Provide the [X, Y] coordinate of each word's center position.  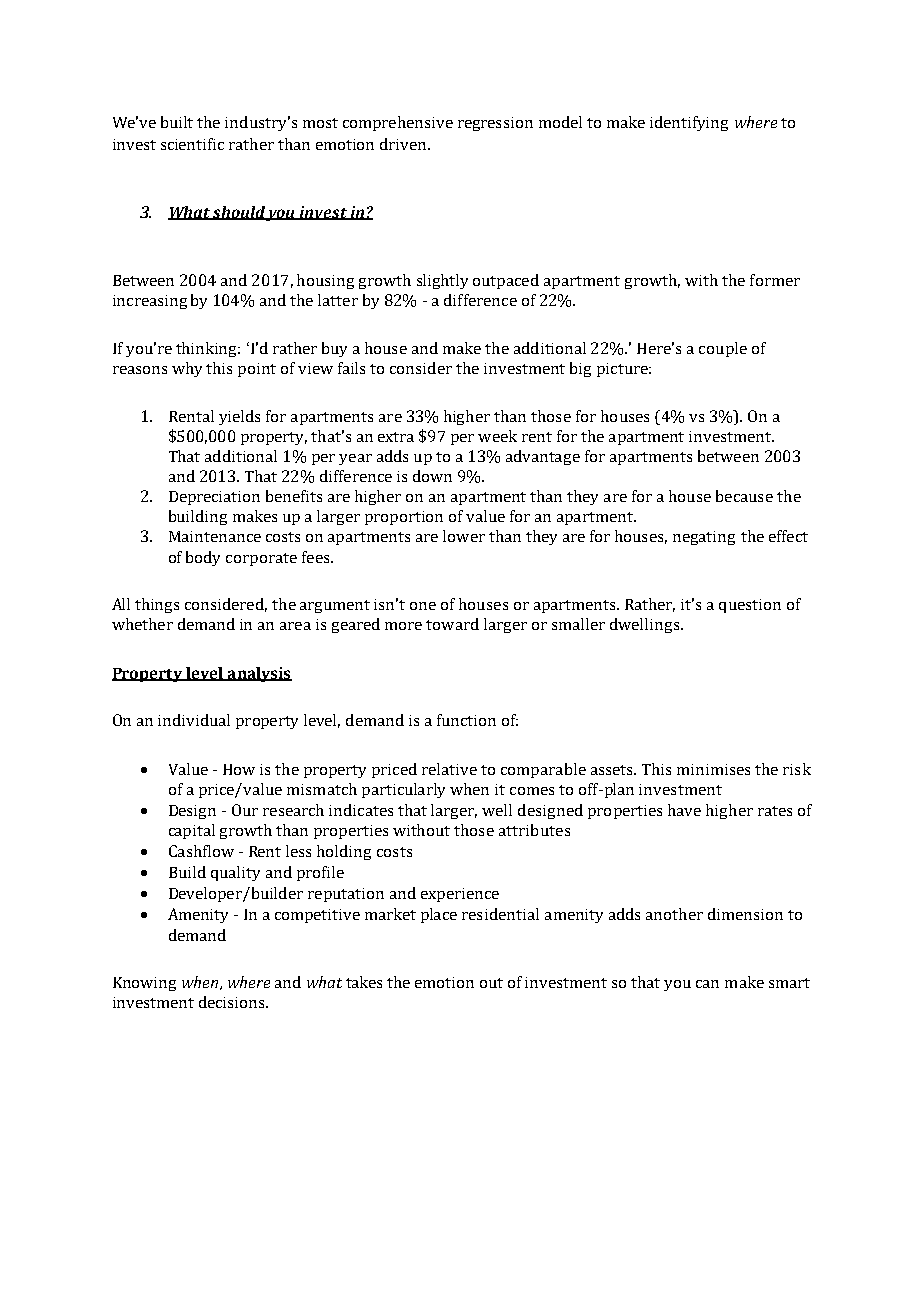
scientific [192, 144]
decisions [233, 1002]
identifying [689, 123]
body [203, 558]
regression [495, 124]
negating [704, 538]
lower [464, 536]
